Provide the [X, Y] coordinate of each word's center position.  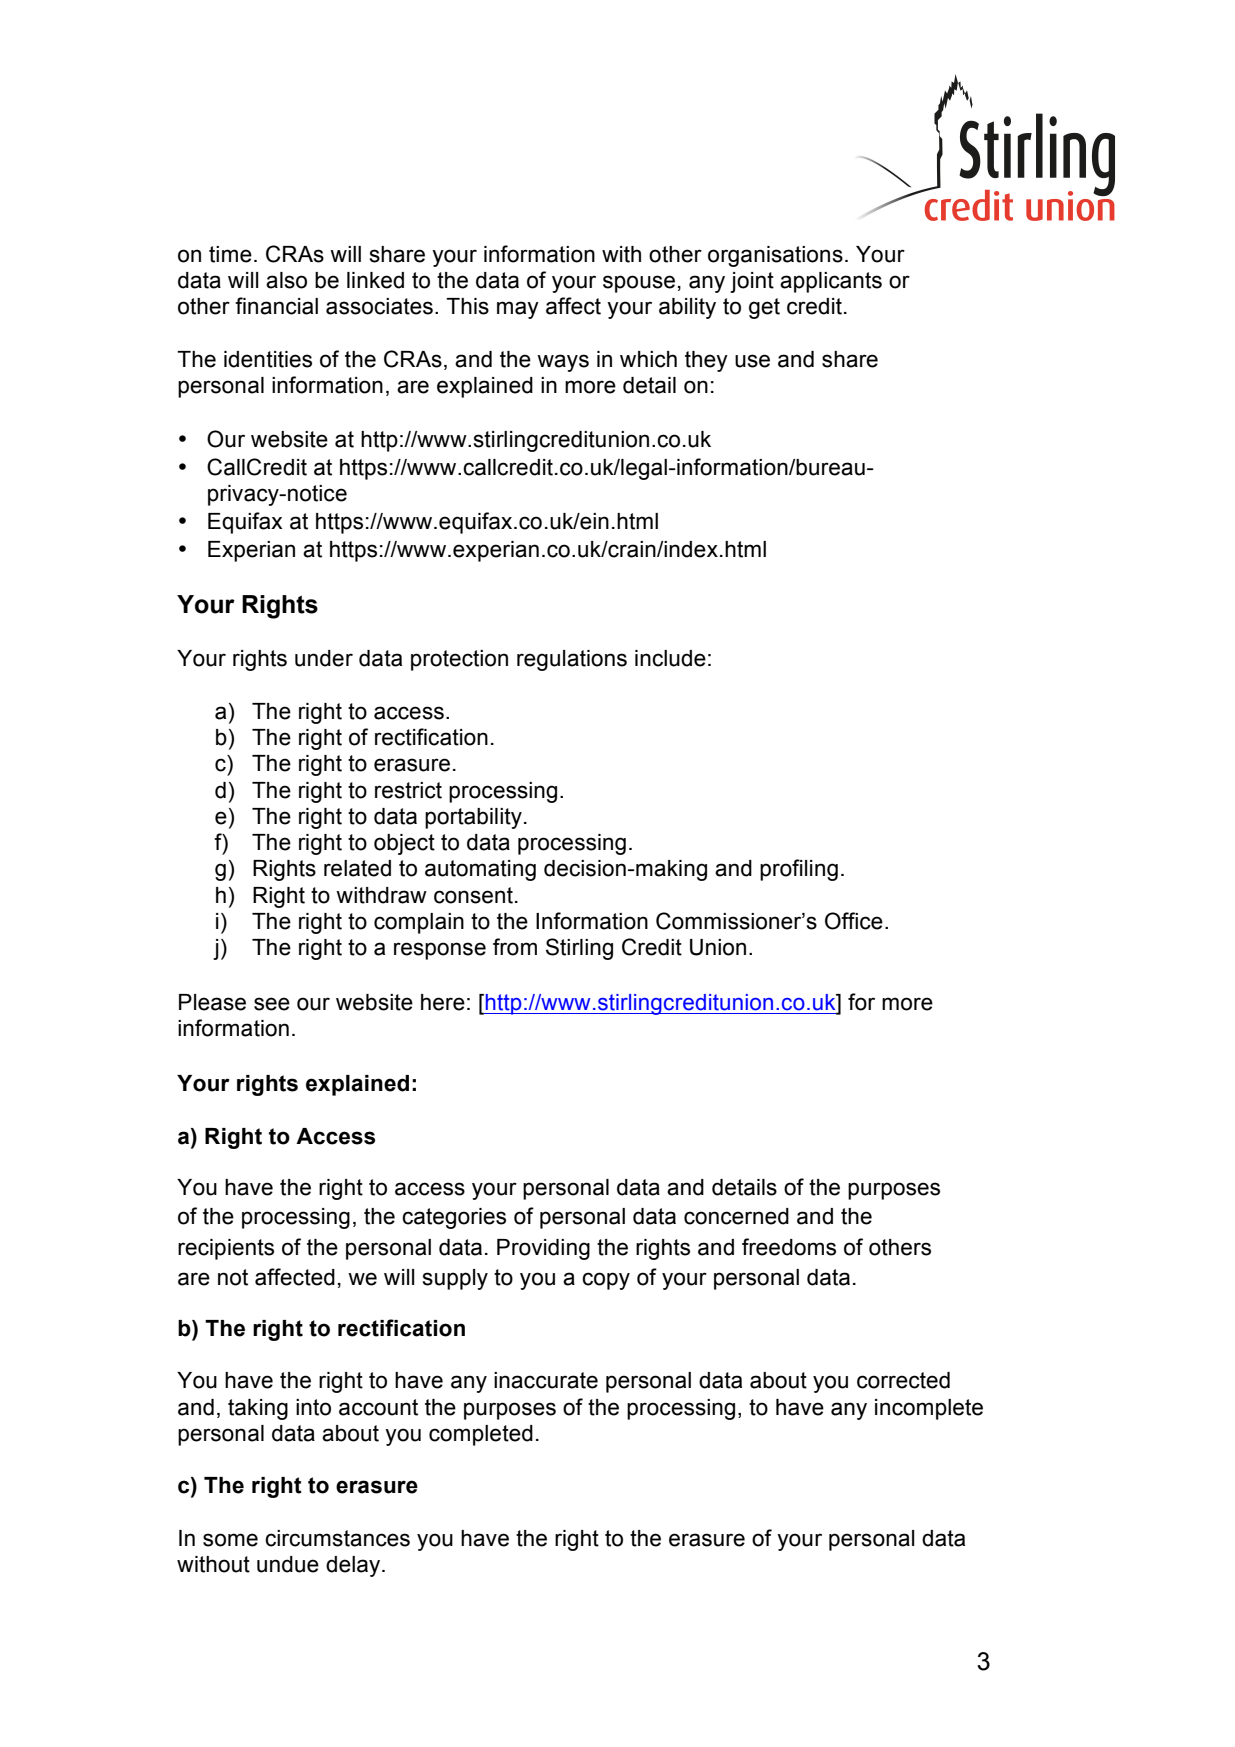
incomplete [929, 1409]
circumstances [337, 1538]
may [518, 310]
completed [481, 1435]
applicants [831, 282]
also [286, 280]
